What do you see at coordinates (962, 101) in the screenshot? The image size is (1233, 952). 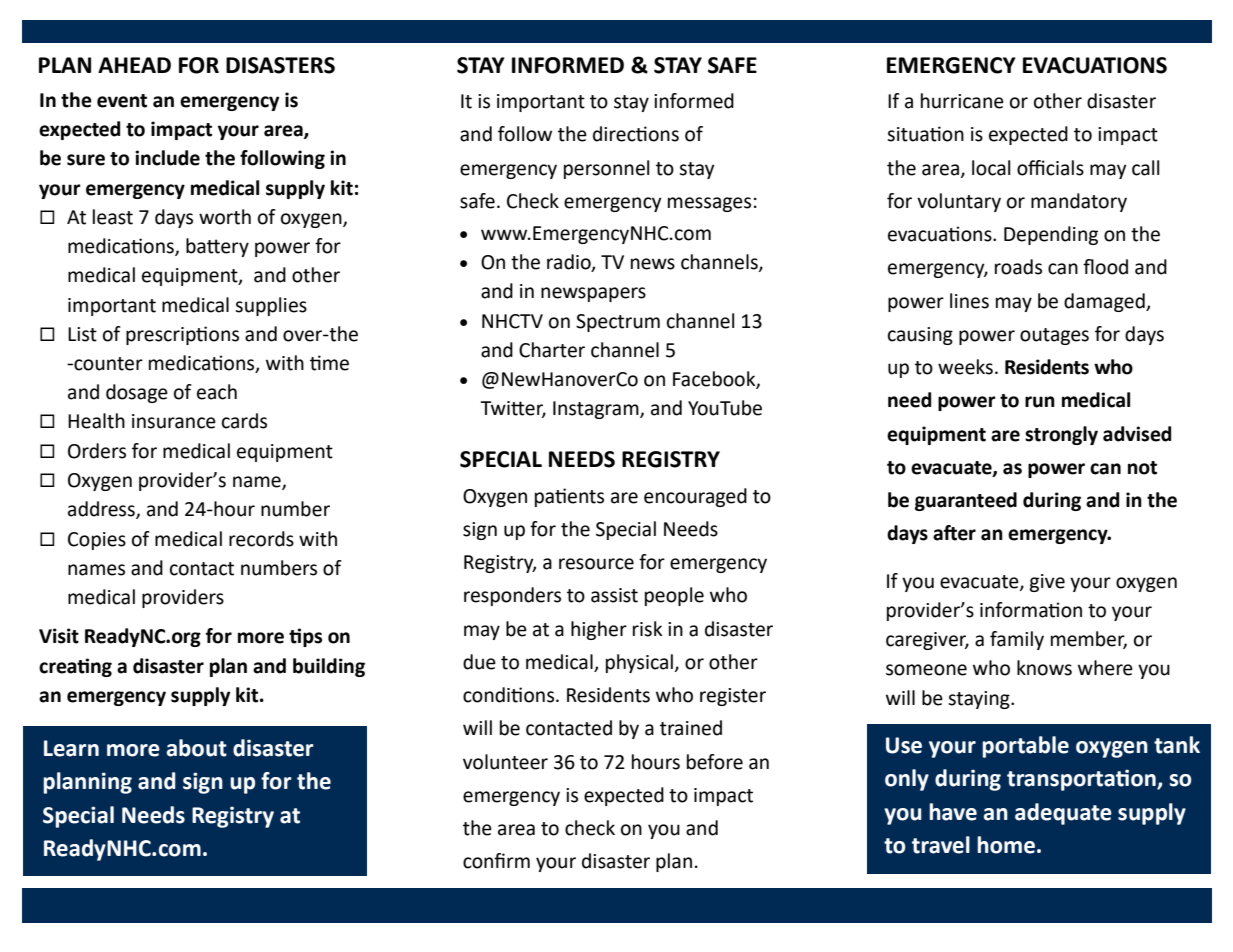 I see `hurricane` at bounding box center [962, 101].
